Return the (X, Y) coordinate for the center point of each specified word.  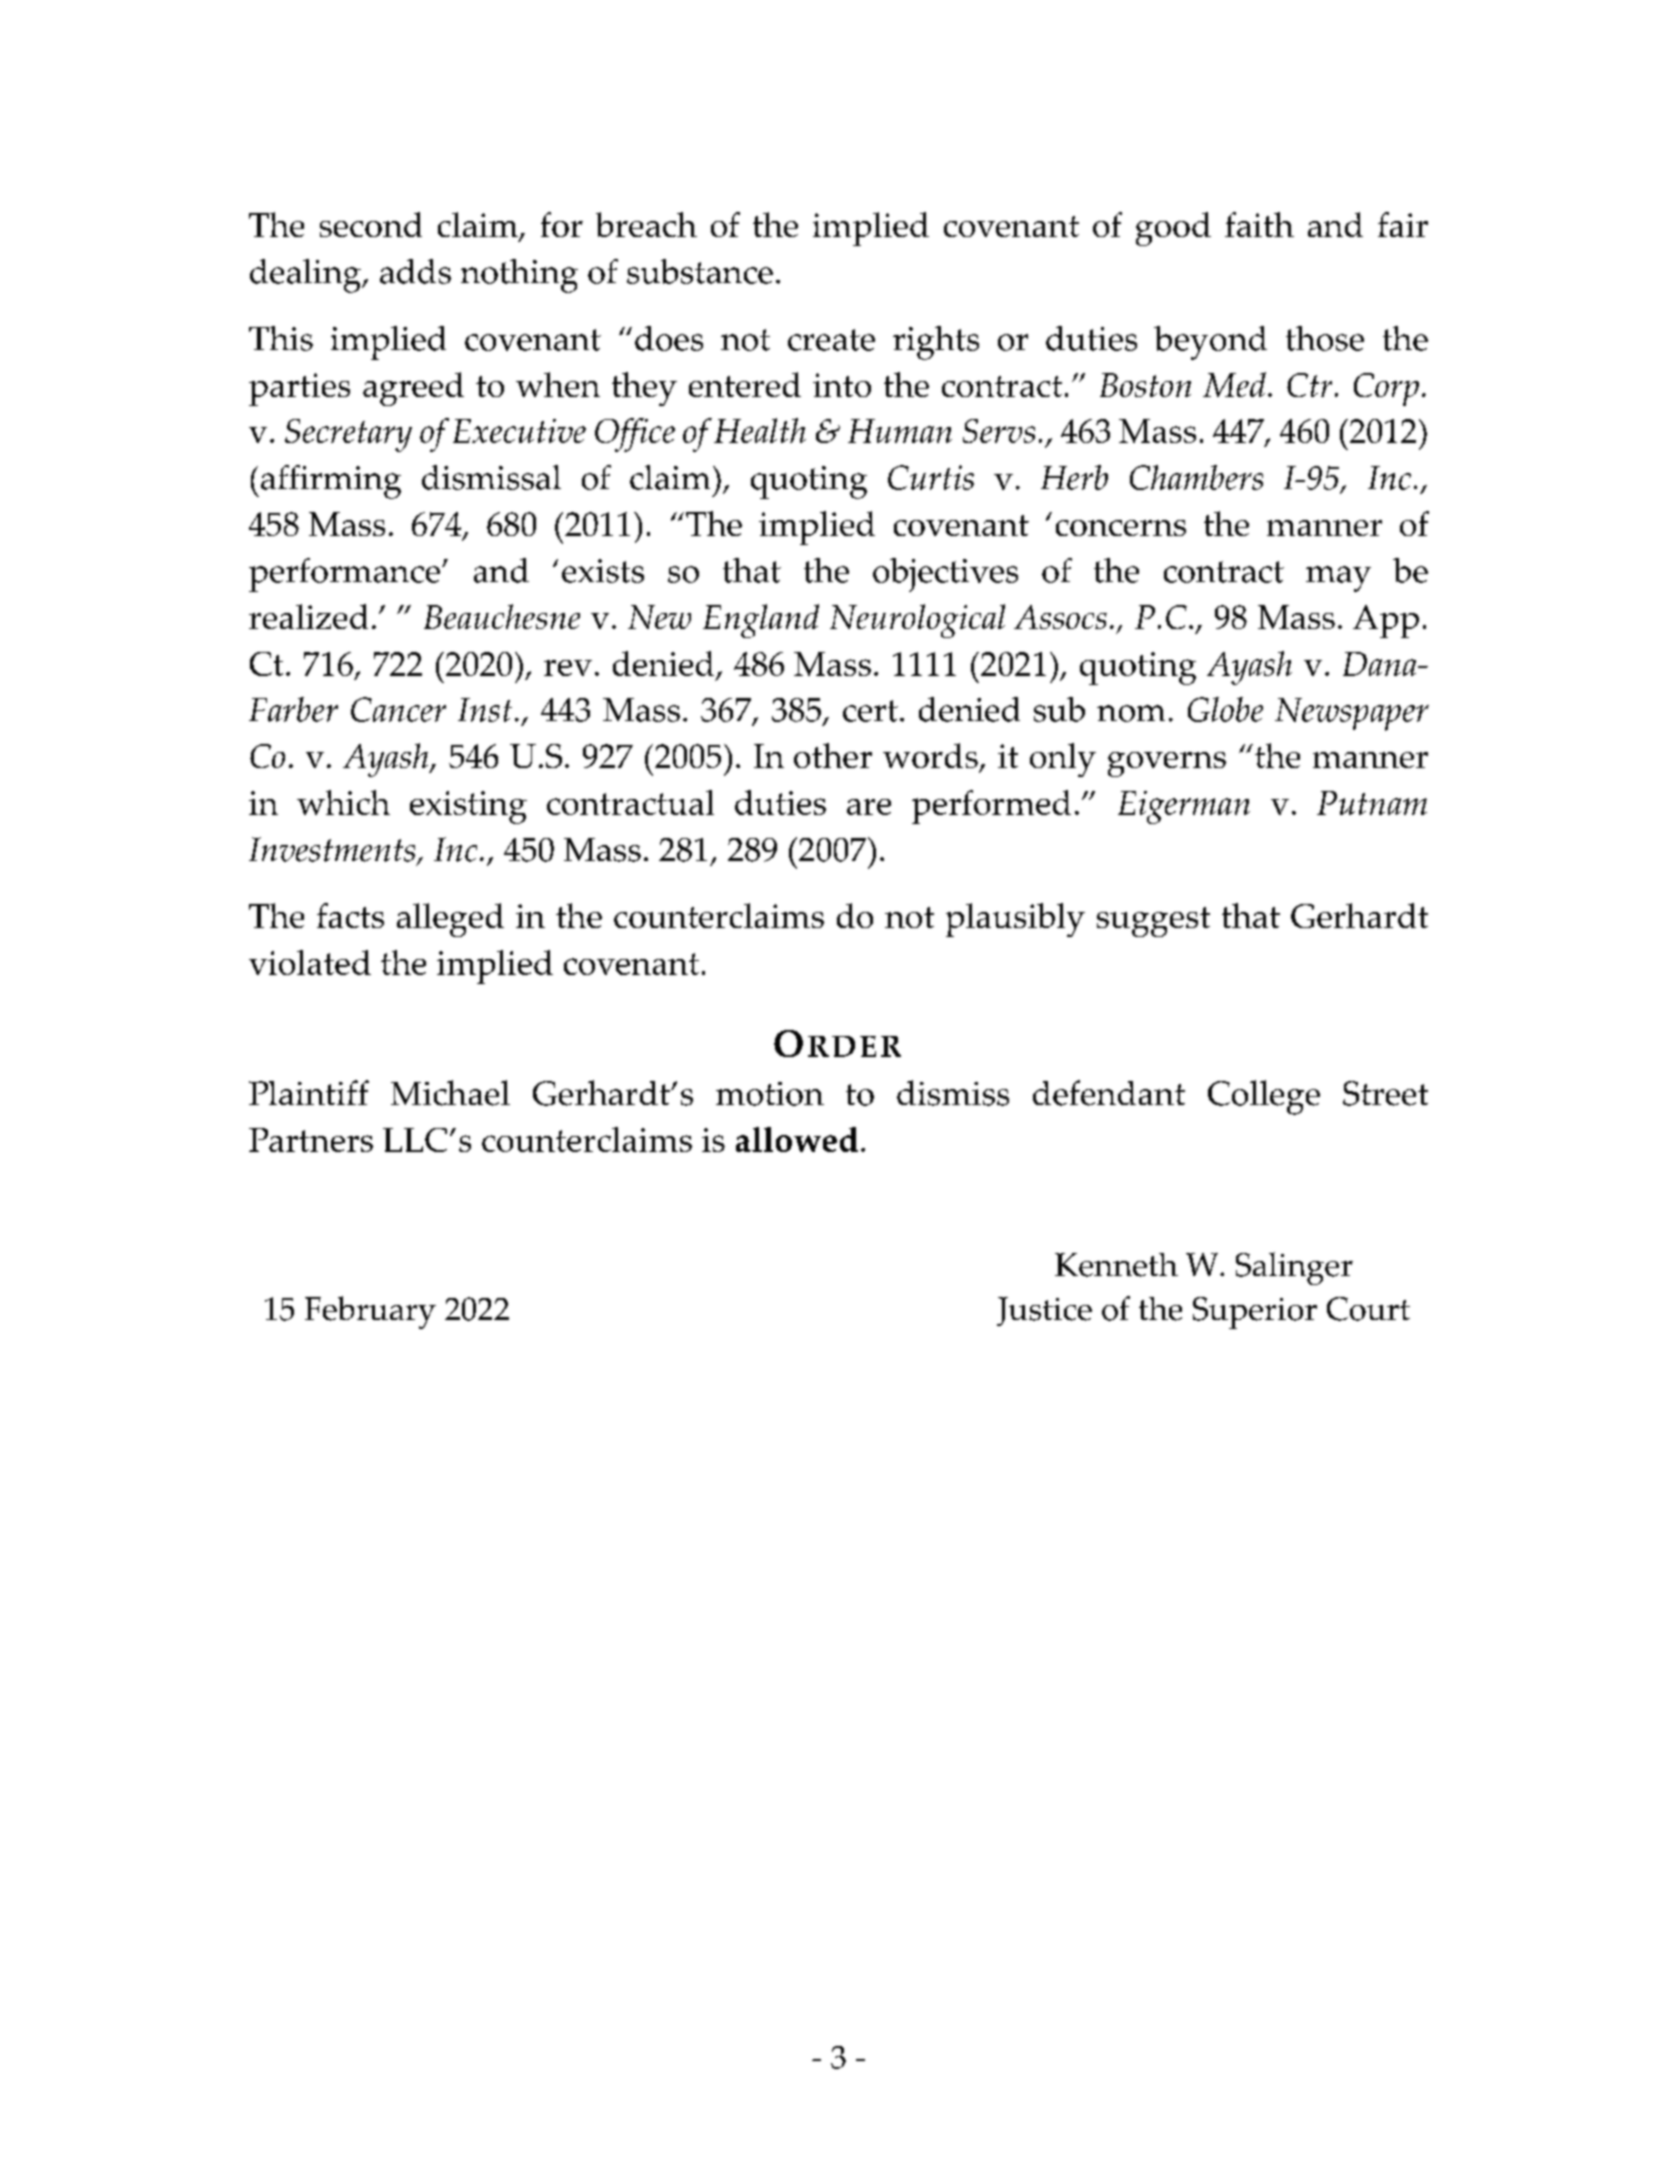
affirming (331, 482)
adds (415, 271)
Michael (450, 1093)
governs (1167, 764)
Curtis (931, 477)
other (833, 755)
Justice (1044, 1311)
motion (770, 1094)
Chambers (1196, 477)
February (370, 1312)
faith (1259, 224)
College (1264, 1097)
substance (700, 271)
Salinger (1294, 1268)
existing (468, 807)
